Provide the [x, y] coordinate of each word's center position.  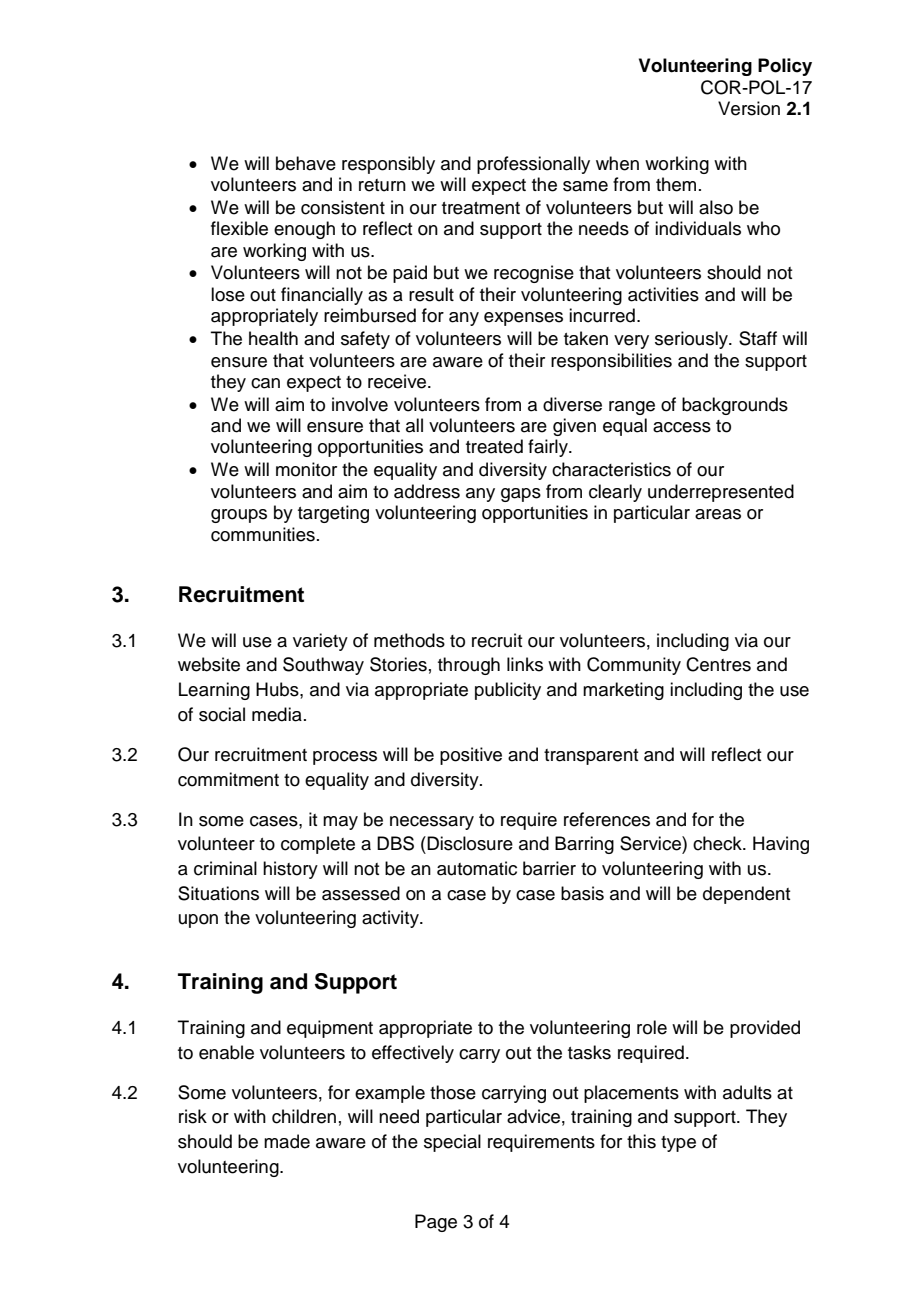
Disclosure [469, 843]
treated [494, 446]
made [287, 1141]
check [718, 843]
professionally [533, 165]
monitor [306, 469]
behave [306, 163]
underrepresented [721, 493]
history [290, 870]
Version [749, 108]
